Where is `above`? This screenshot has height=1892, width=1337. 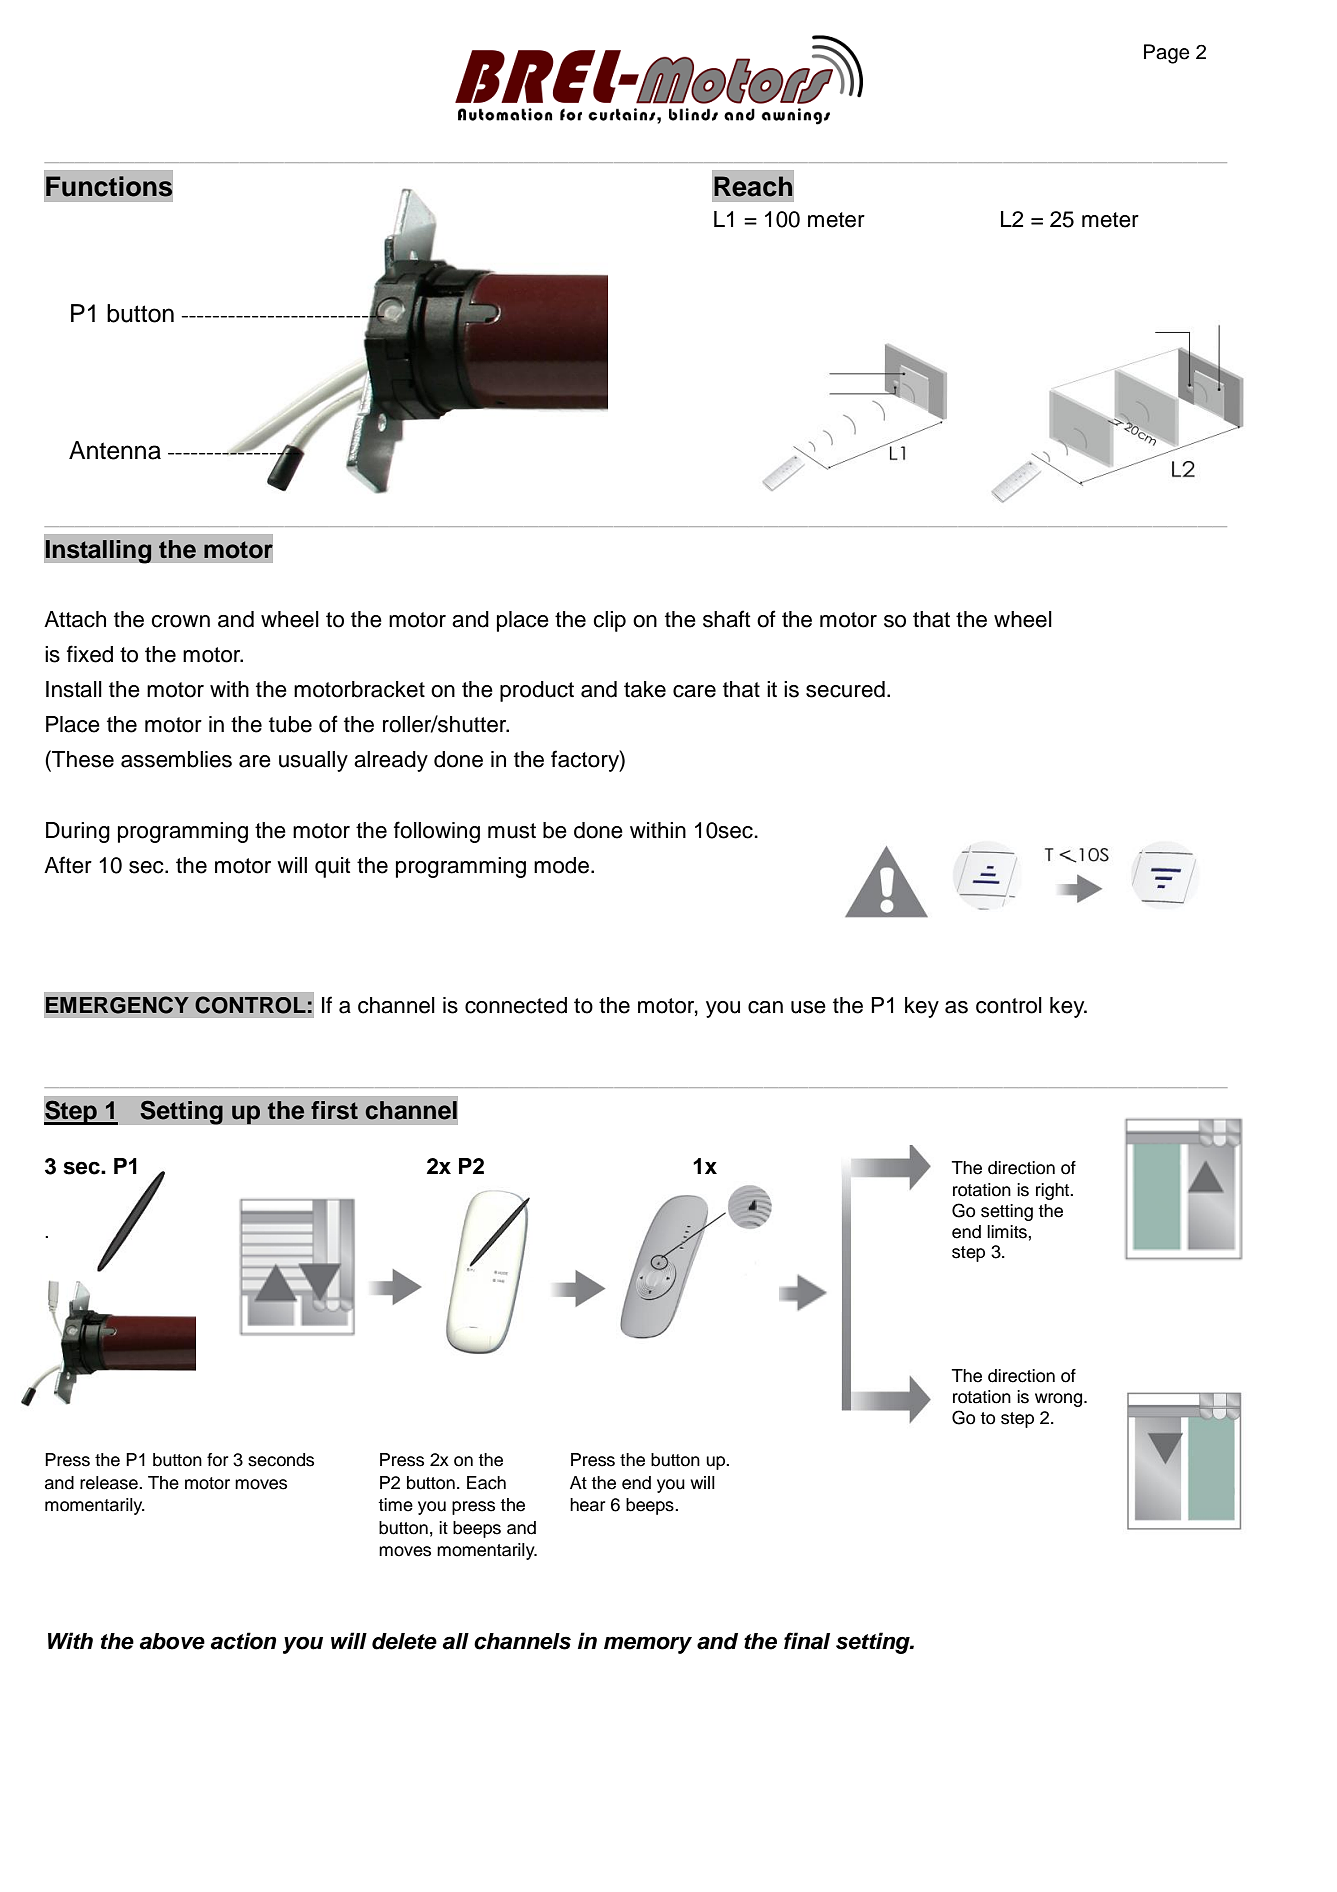 above is located at coordinates (172, 1641).
